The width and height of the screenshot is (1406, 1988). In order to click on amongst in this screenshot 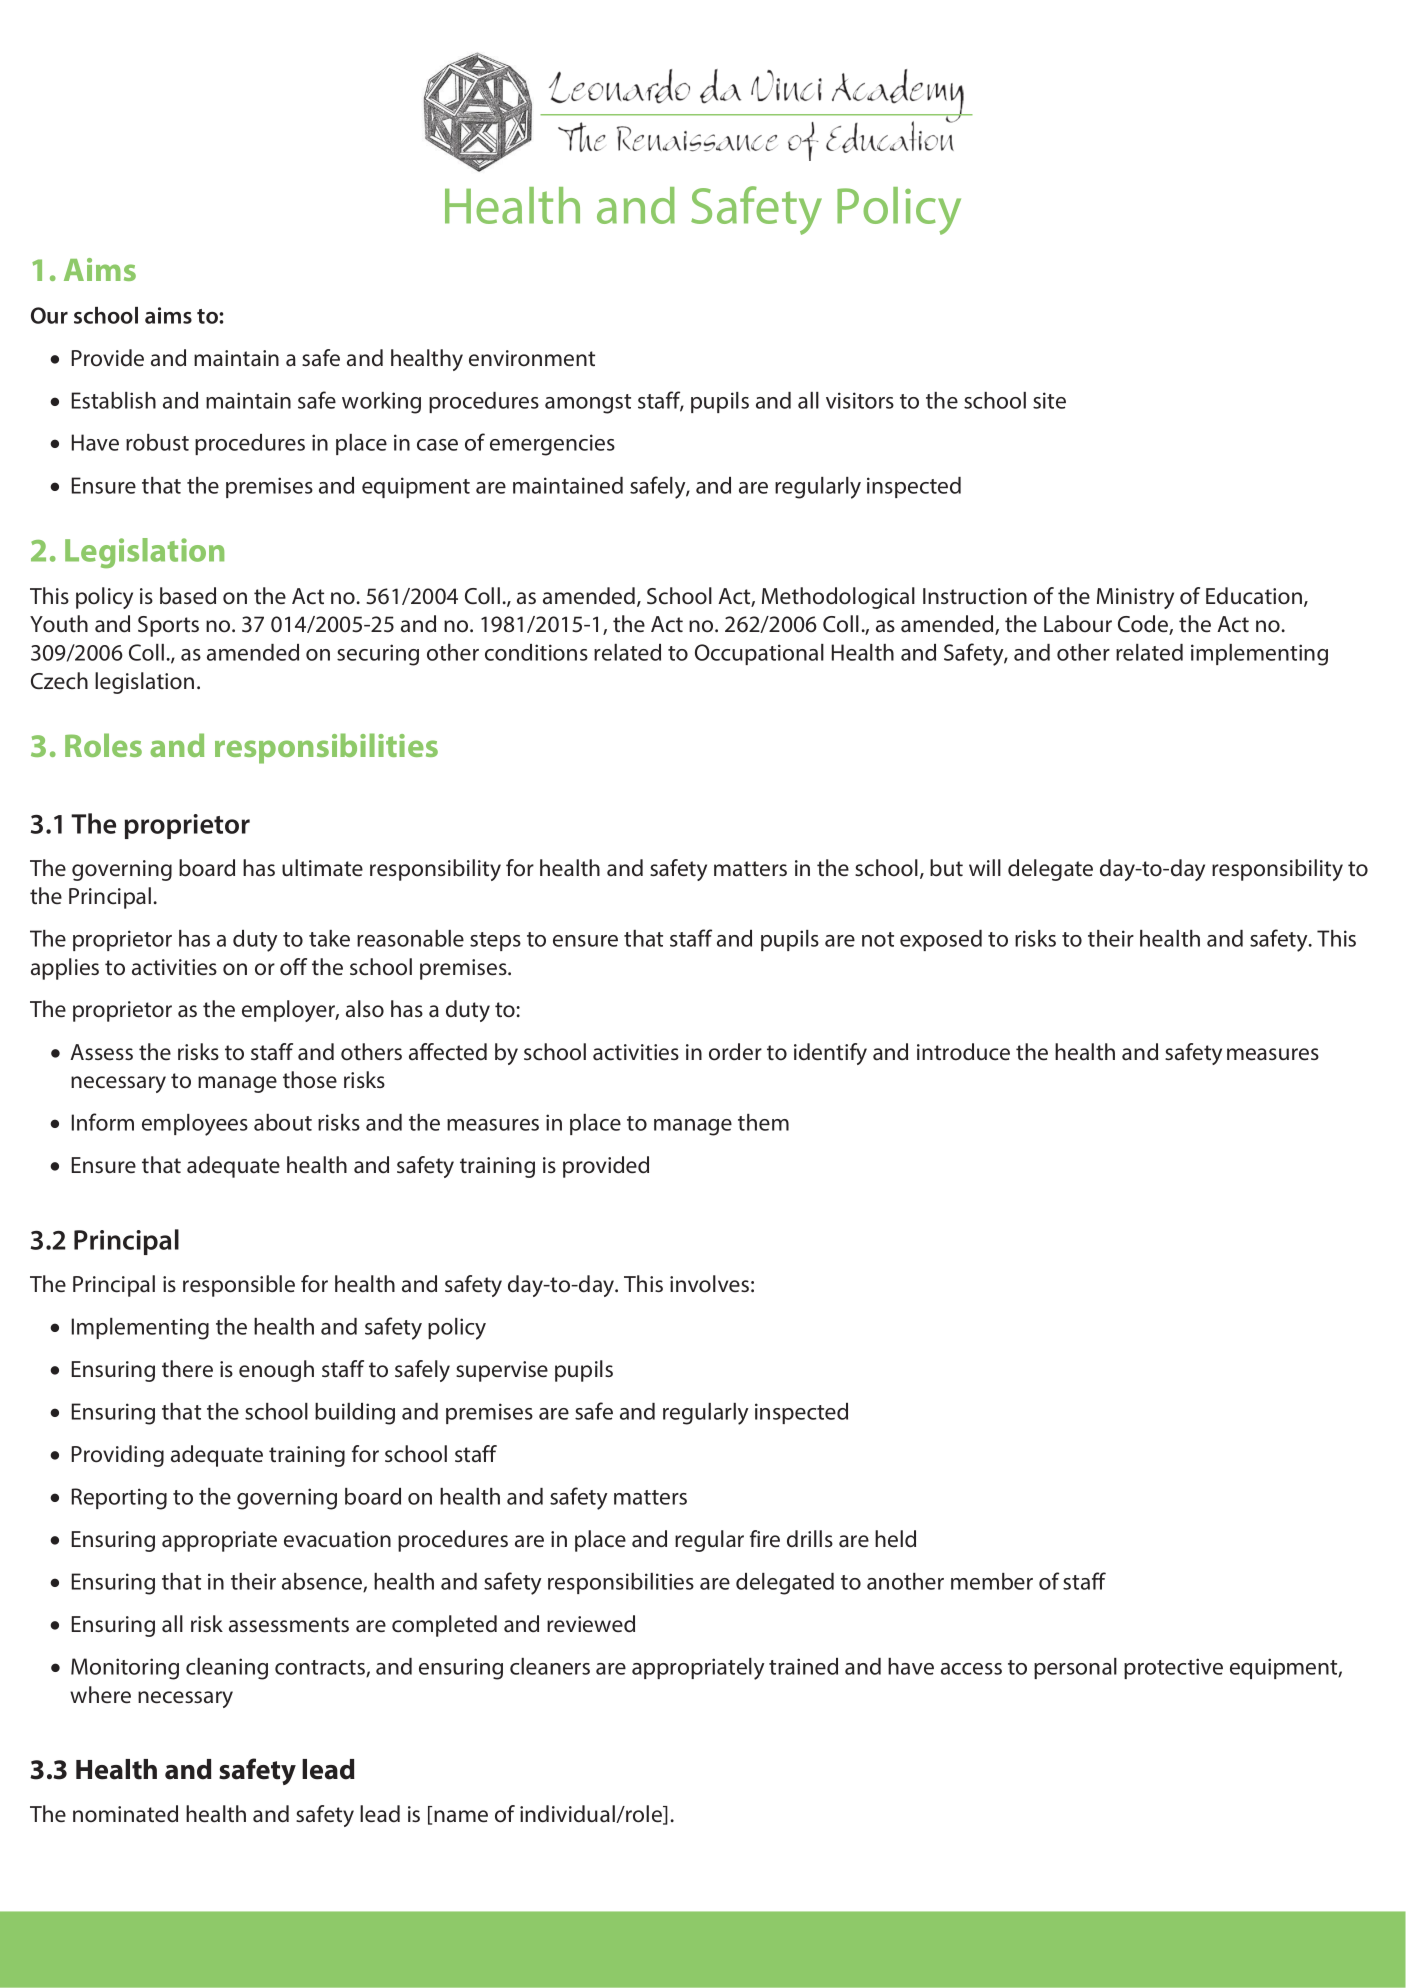, I will do `click(588, 404)`.
